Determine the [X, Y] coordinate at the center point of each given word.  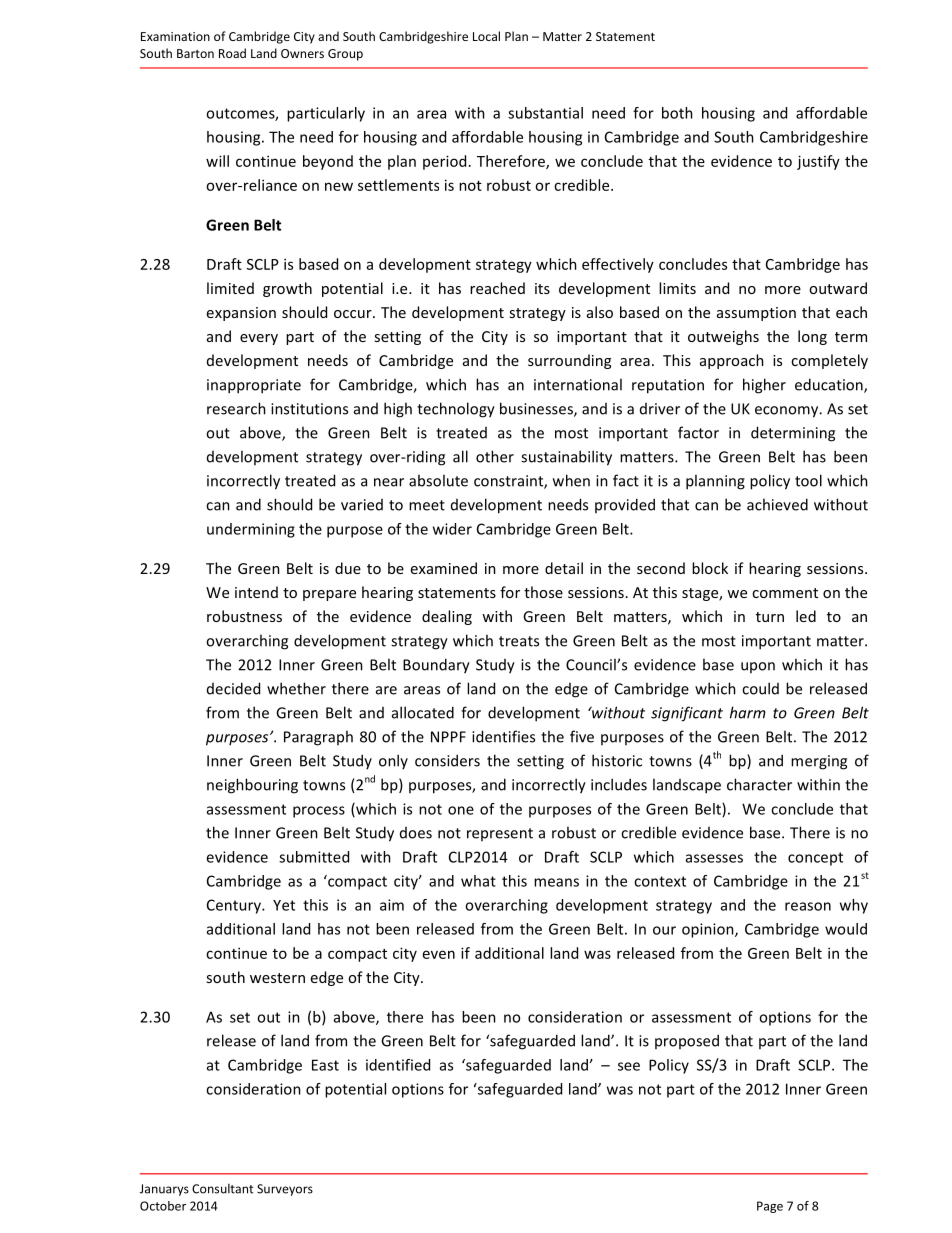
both [677, 113]
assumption [756, 314]
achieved [777, 504]
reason [808, 906]
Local [486, 36]
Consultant [222, 1189]
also [600, 312]
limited [230, 288]
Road [232, 53]
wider [452, 529]
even [439, 954]
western [277, 978]
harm [748, 712]
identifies [503, 736]
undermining [251, 530]
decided [233, 688]
